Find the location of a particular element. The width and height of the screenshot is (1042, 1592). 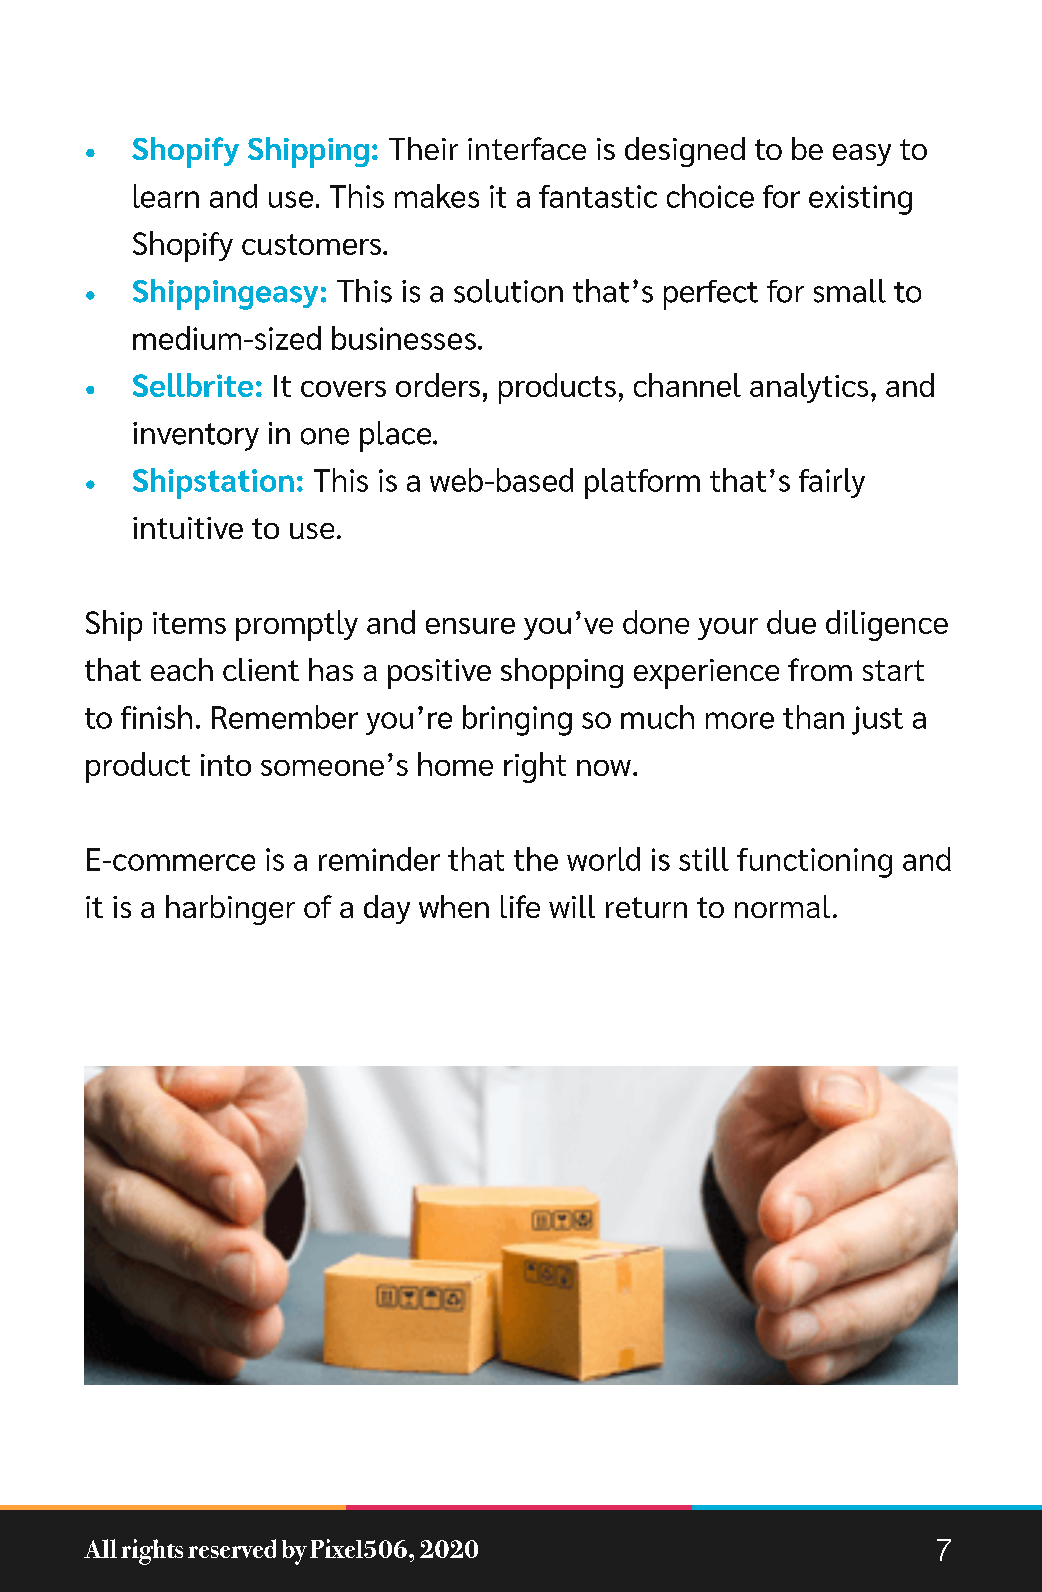

normal is located at coordinates (782, 906).
